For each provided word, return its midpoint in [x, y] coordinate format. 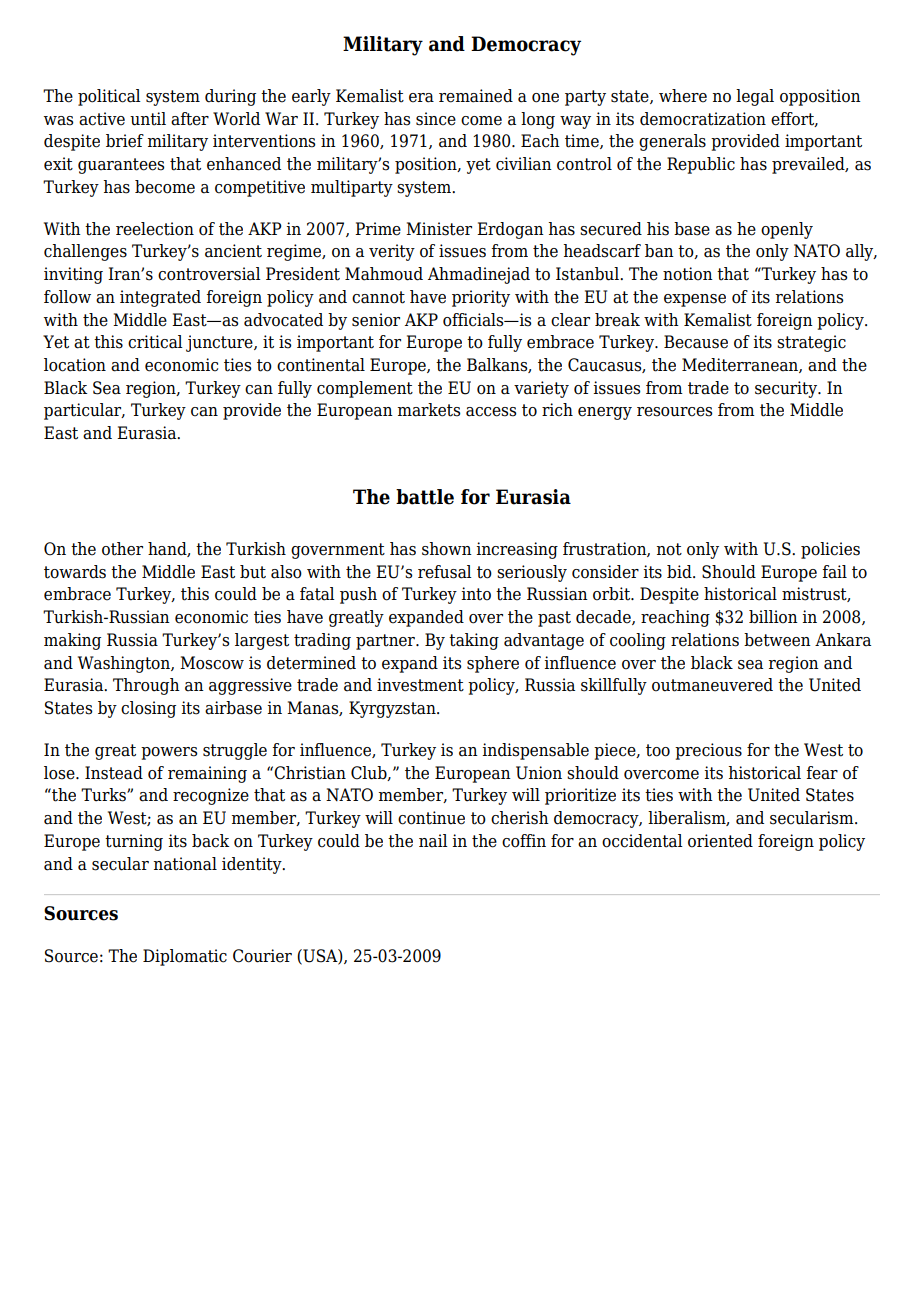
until [148, 119]
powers [169, 753]
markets [429, 410]
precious [708, 751]
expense [695, 300]
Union [539, 773]
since [436, 119]
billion [773, 617]
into [476, 594]
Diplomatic [185, 957]
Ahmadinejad [479, 275]
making [72, 641]
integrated [160, 298]
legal [755, 97]
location [75, 365]
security [787, 389]
